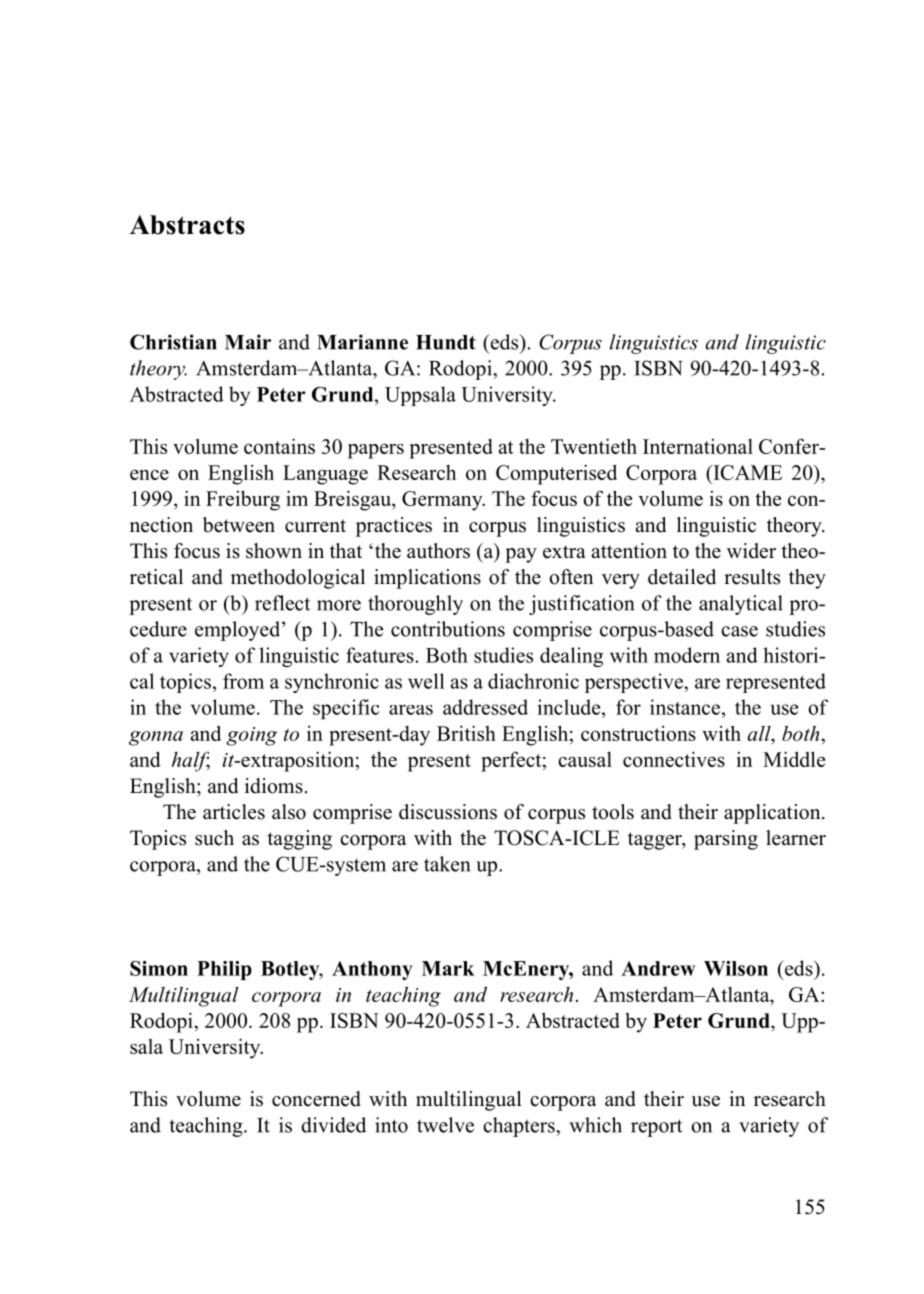 The width and height of the screenshot is (924, 1294). What do you see at coordinates (362, 342) in the screenshot?
I see `Marianne` at bounding box center [362, 342].
